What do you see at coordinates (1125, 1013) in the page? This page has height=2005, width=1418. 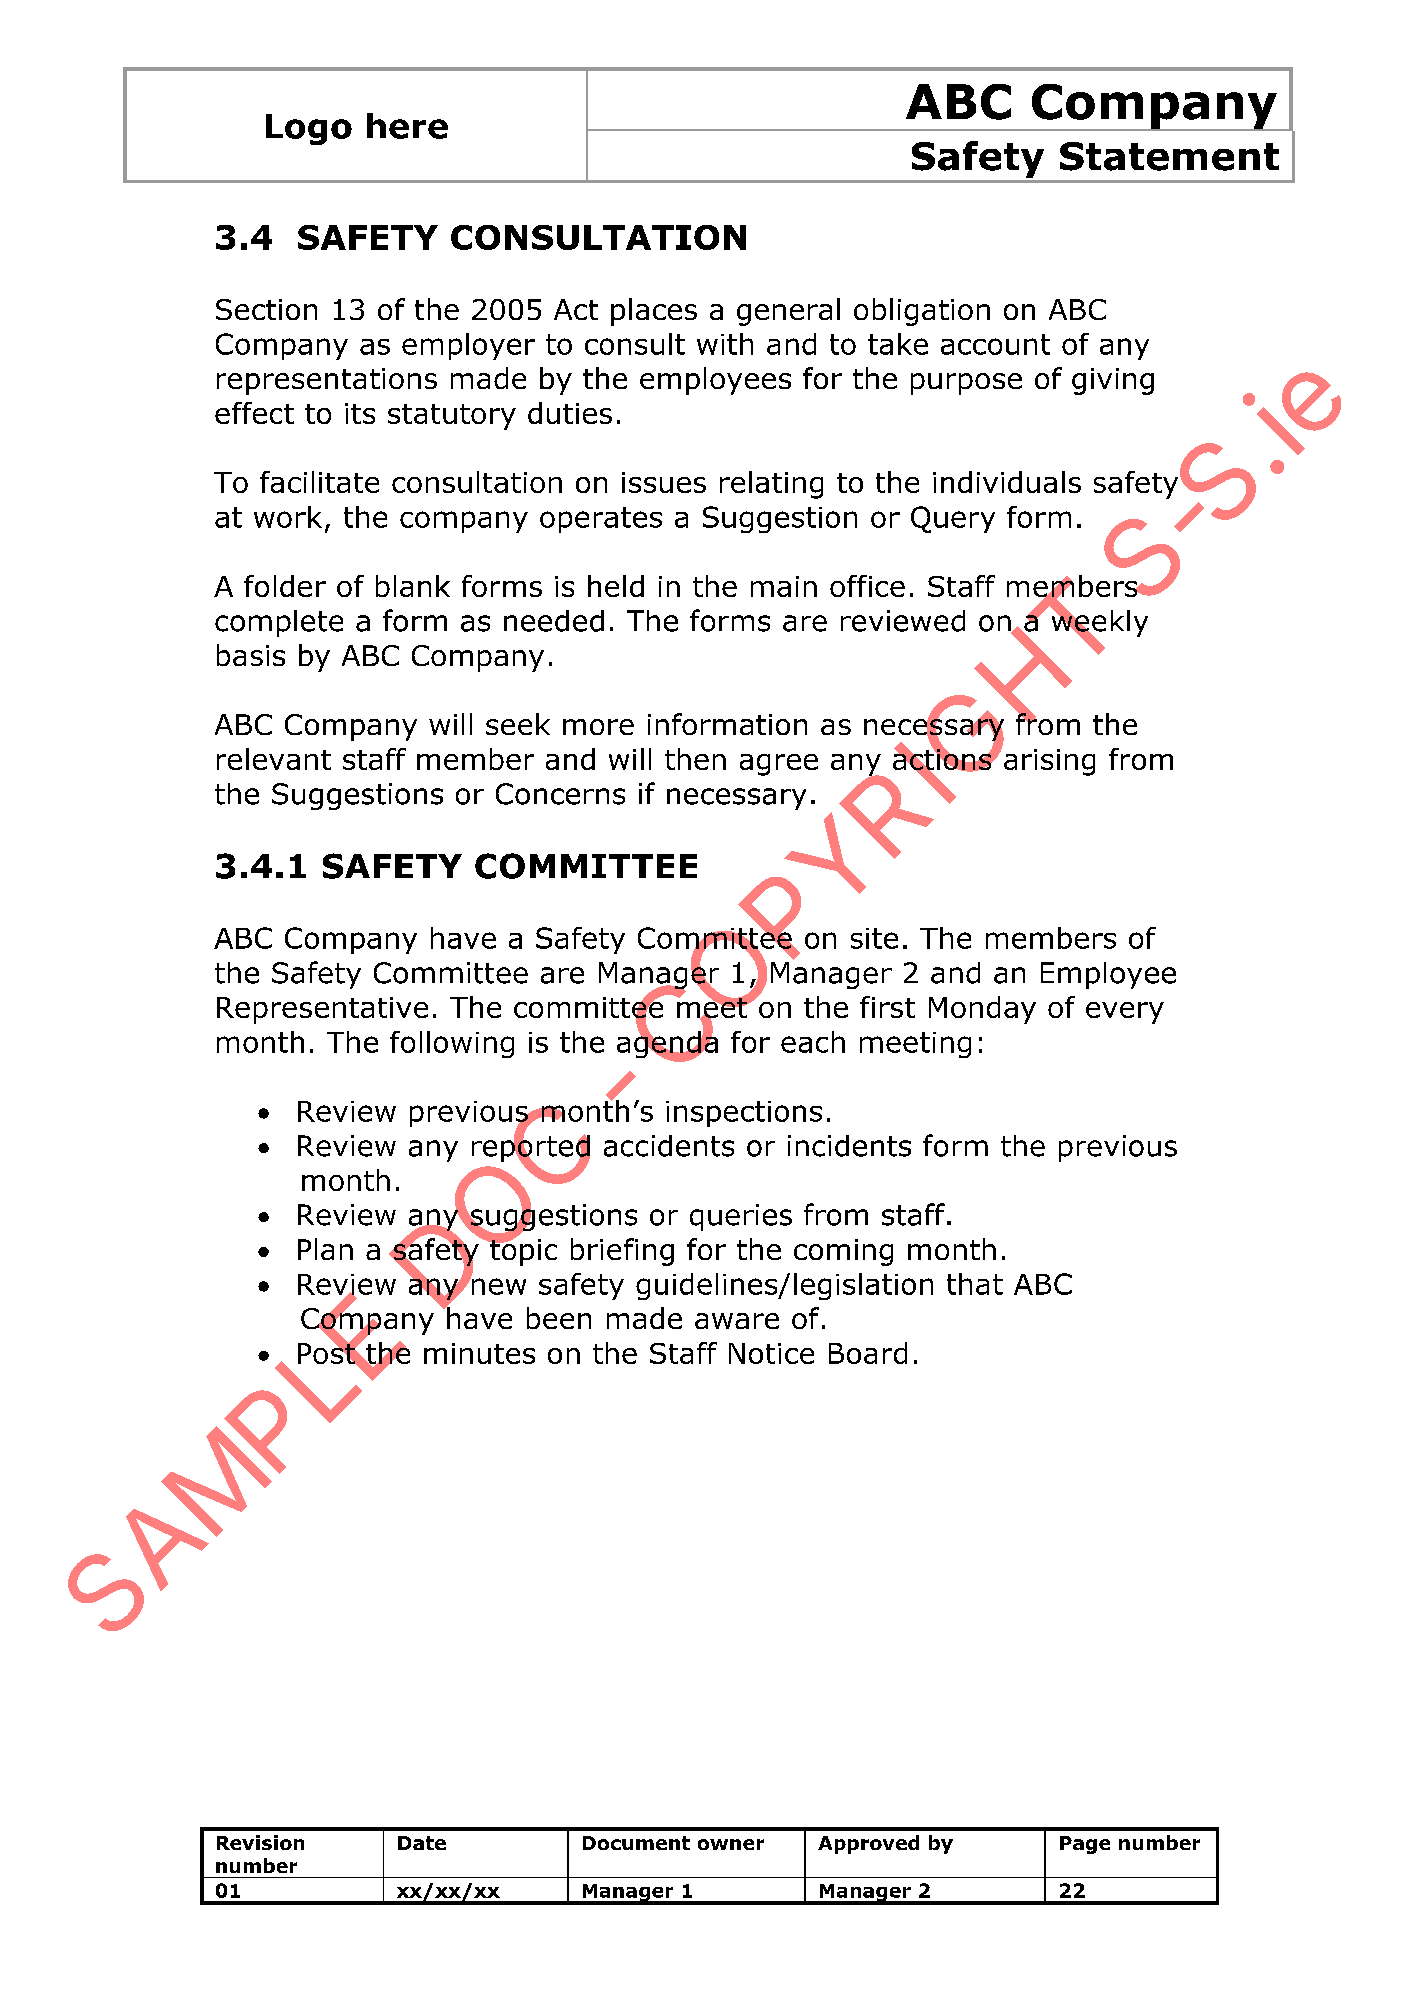 I see `every` at bounding box center [1125, 1013].
